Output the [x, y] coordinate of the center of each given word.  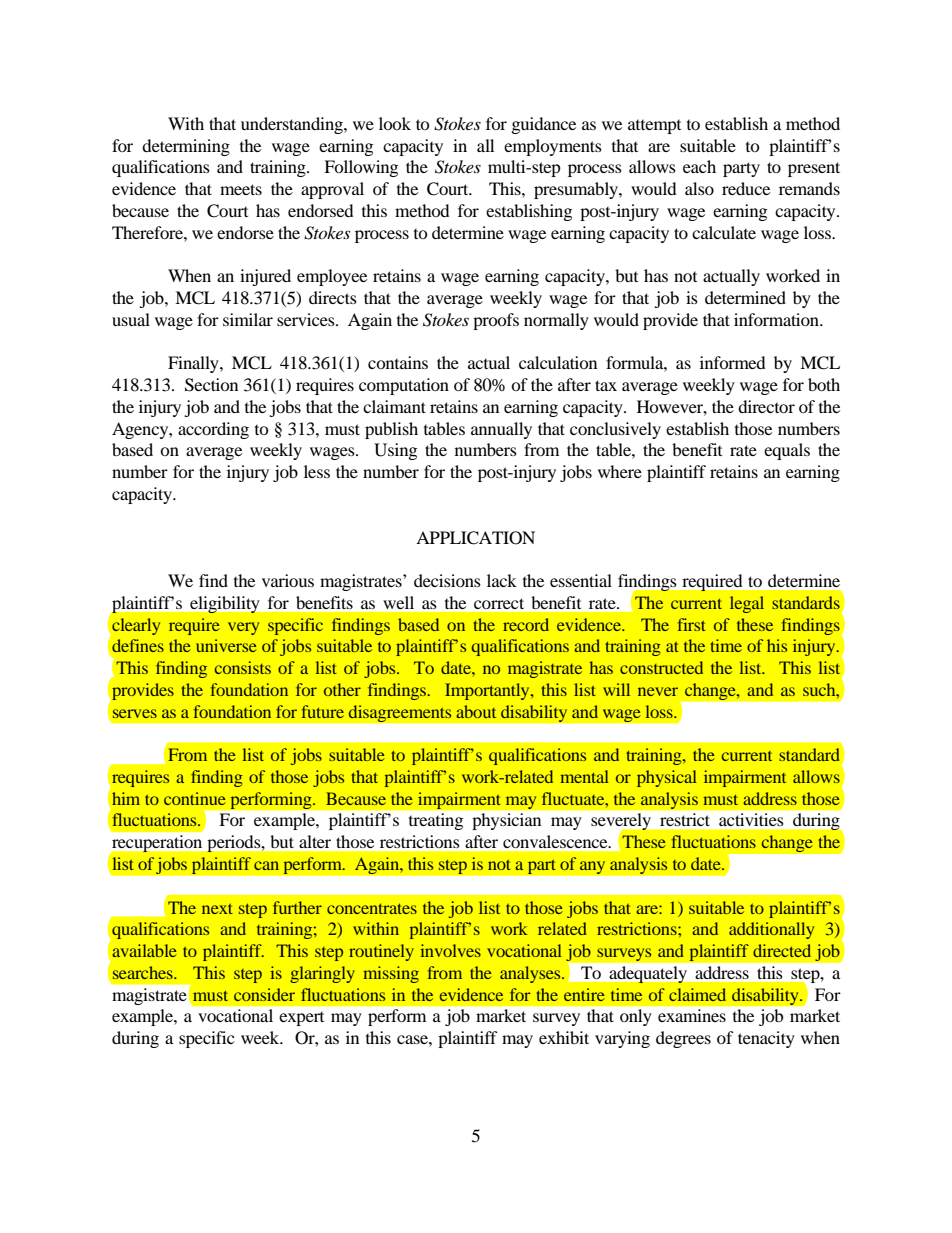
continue [195, 798]
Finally [194, 364]
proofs [496, 321]
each [699, 166]
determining [186, 147]
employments [553, 147]
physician [507, 821]
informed [733, 362]
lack [502, 580]
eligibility [224, 605]
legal [747, 604]
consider [264, 994]
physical [667, 778]
